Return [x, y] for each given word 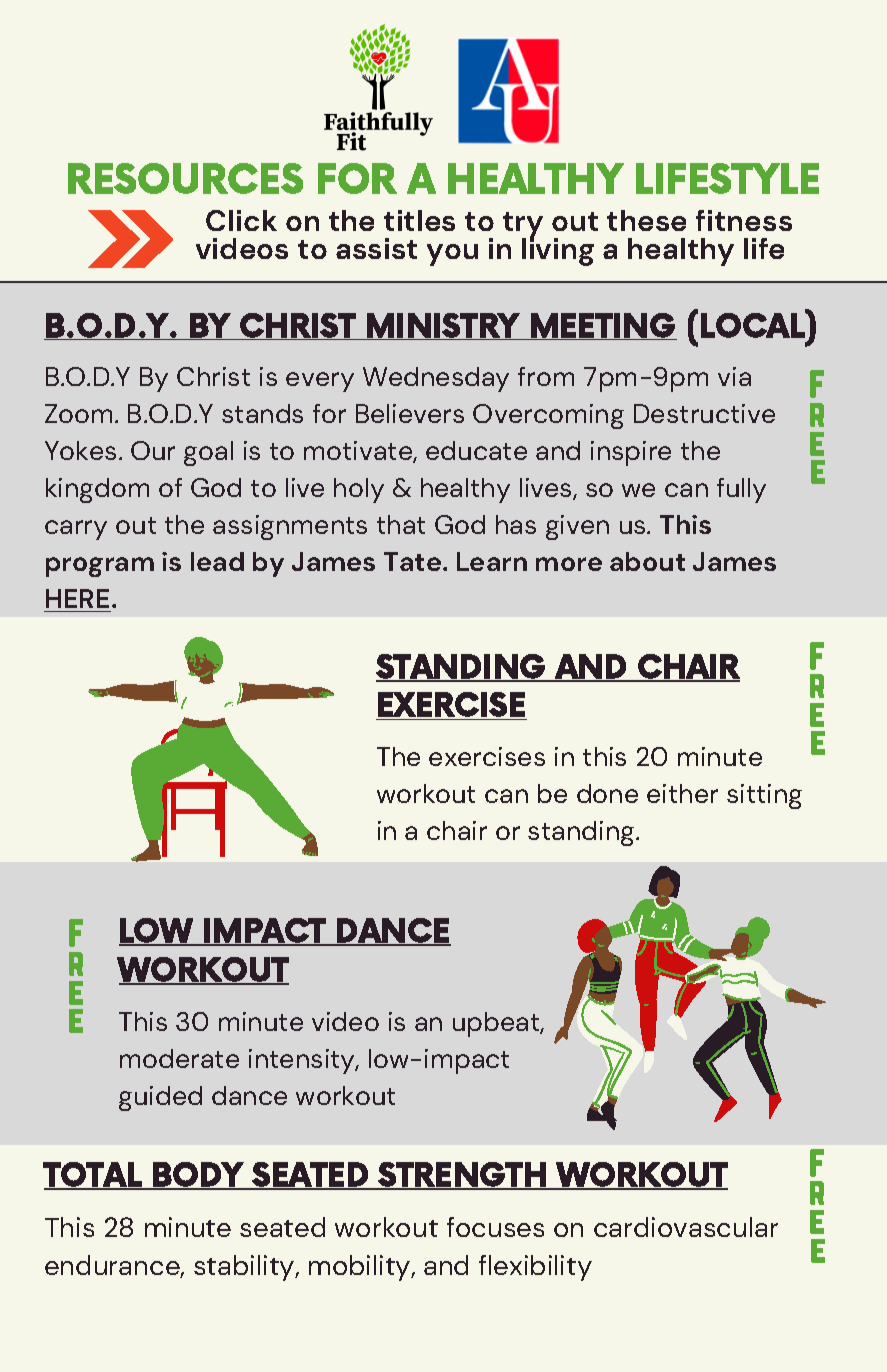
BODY [198, 1176]
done [607, 793]
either [682, 793]
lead [217, 561]
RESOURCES [185, 178]
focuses [495, 1227]
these [646, 220]
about [647, 561]
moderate [179, 1058]
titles [419, 220]
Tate [414, 561]
